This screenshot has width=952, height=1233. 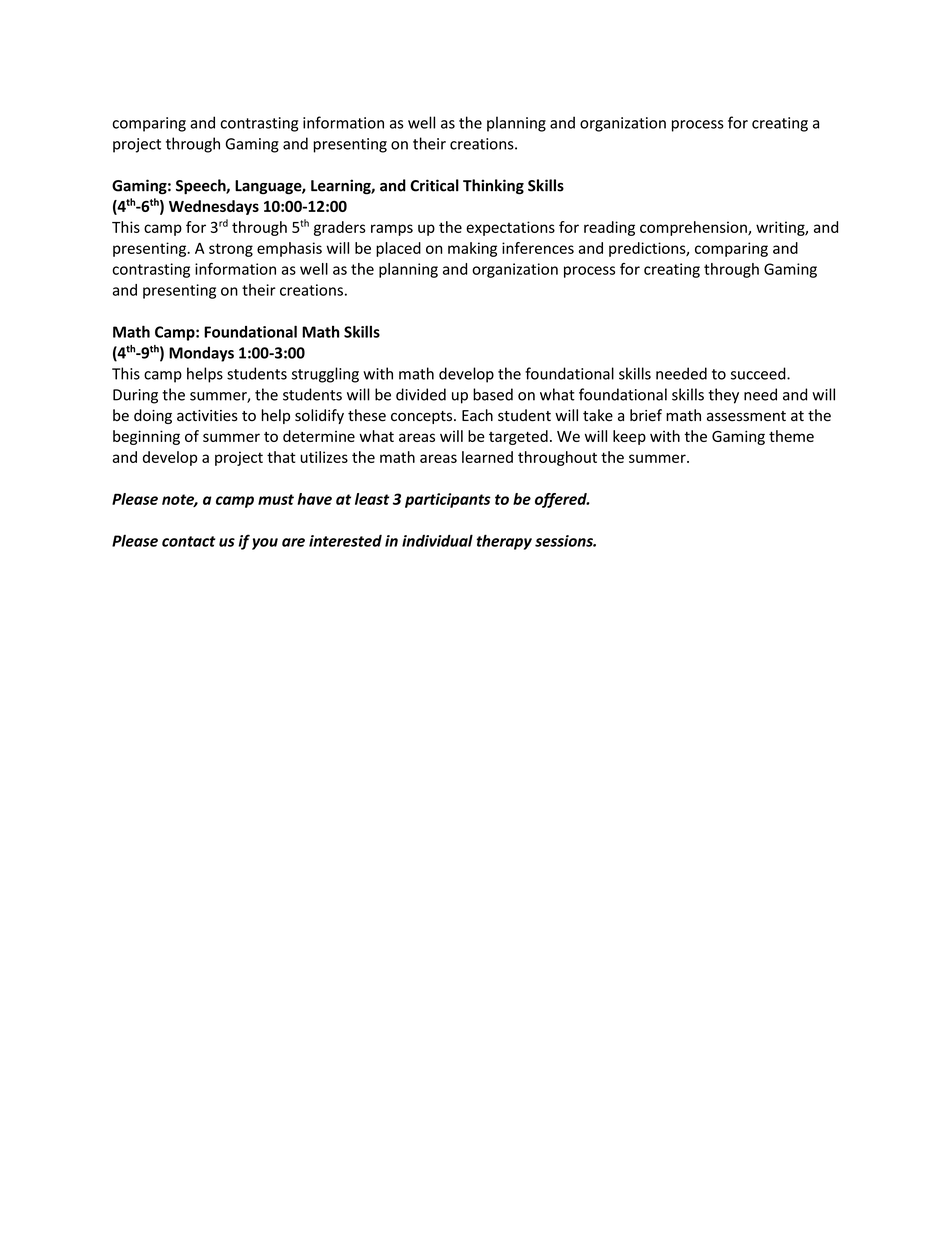 I want to click on theme, so click(x=791, y=436).
